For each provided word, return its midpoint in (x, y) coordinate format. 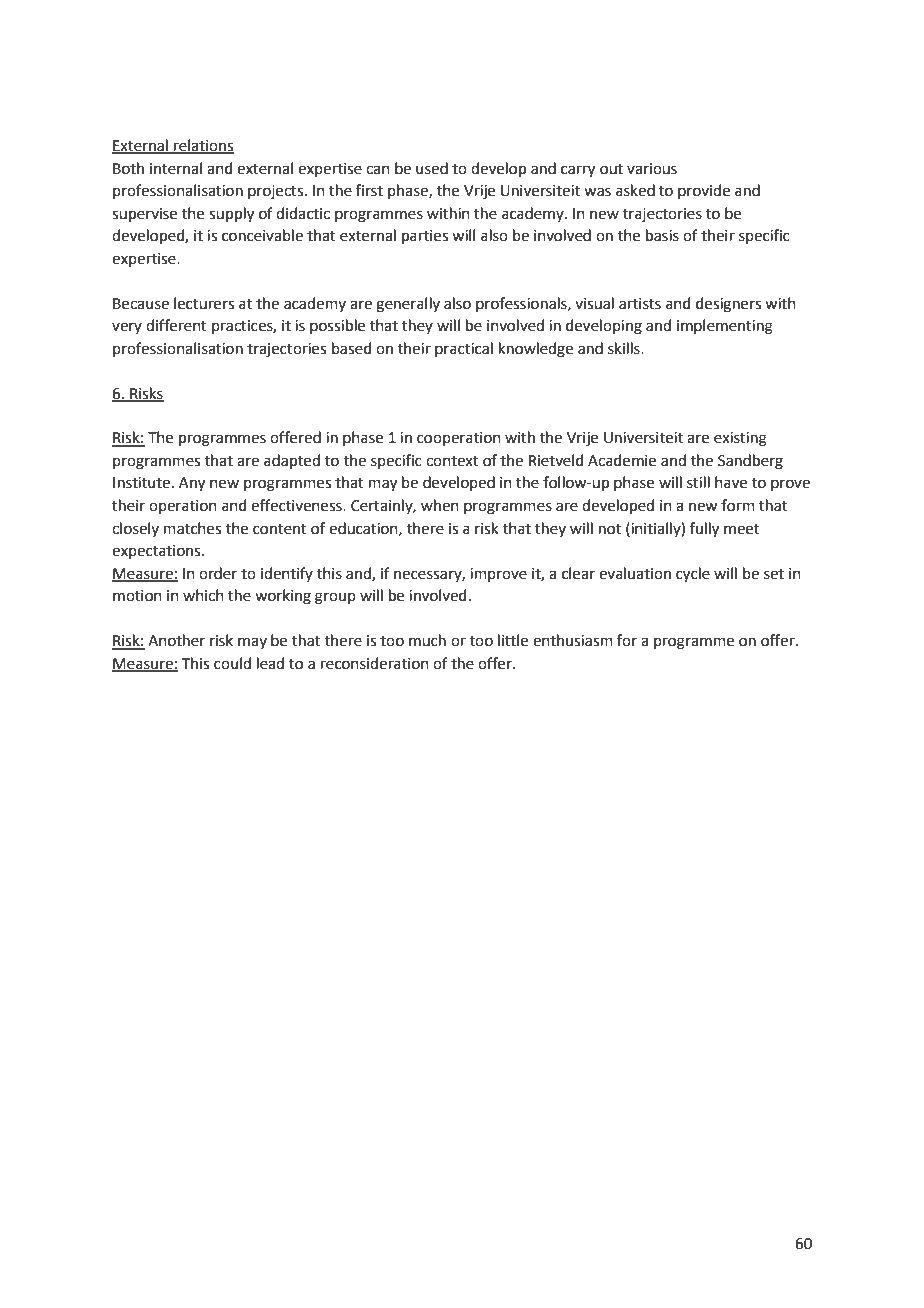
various (652, 169)
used (432, 168)
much (427, 640)
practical (464, 349)
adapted (292, 461)
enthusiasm (573, 640)
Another (176, 640)
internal (176, 168)
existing (740, 439)
